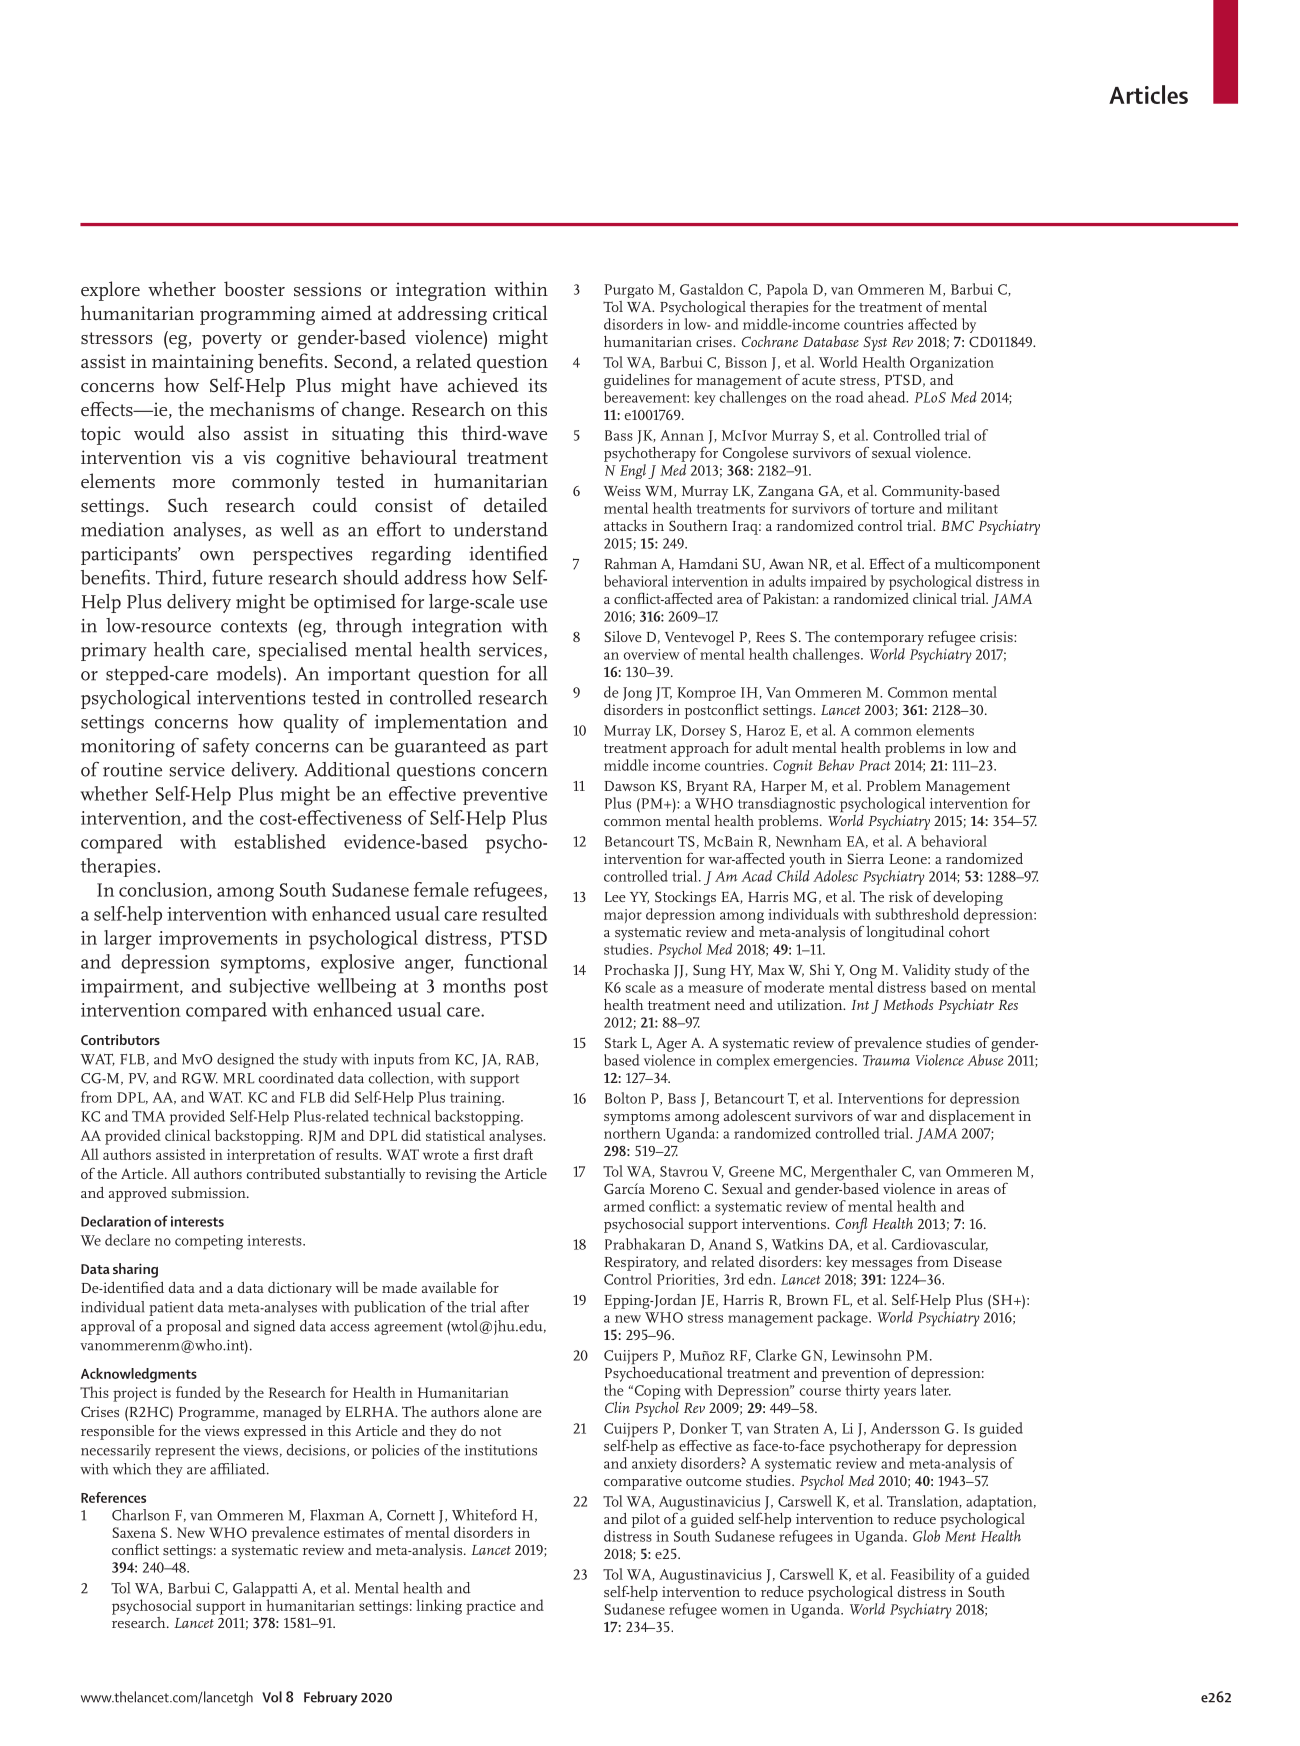 The height and width of the screenshot is (1746, 1300). What do you see at coordinates (247, 673) in the screenshot?
I see `models` at bounding box center [247, 673].
